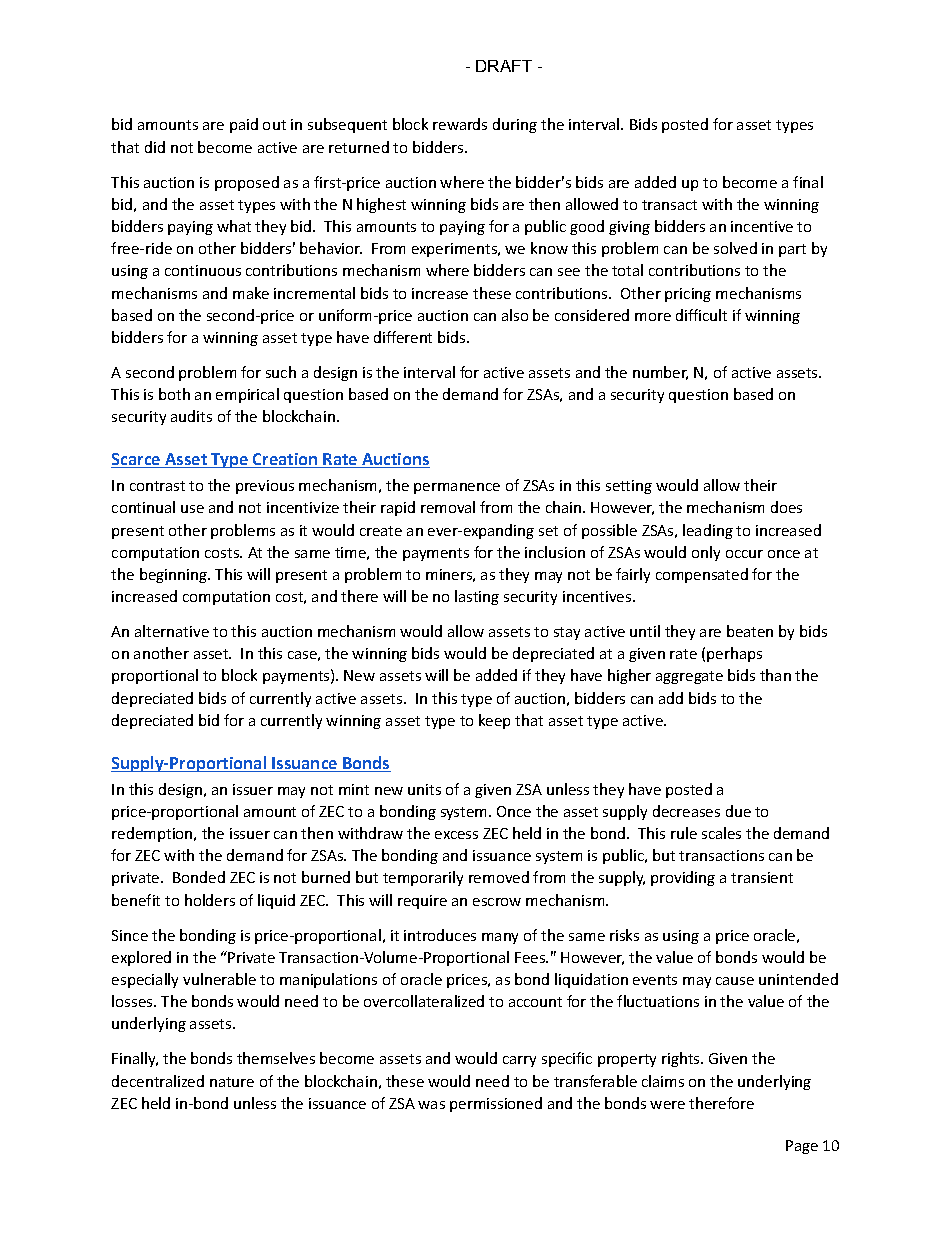 This screenshot has width=952, height=1233. Describe the element at coordinates (660, 373) in the screenshot. I see `number` at that location.
